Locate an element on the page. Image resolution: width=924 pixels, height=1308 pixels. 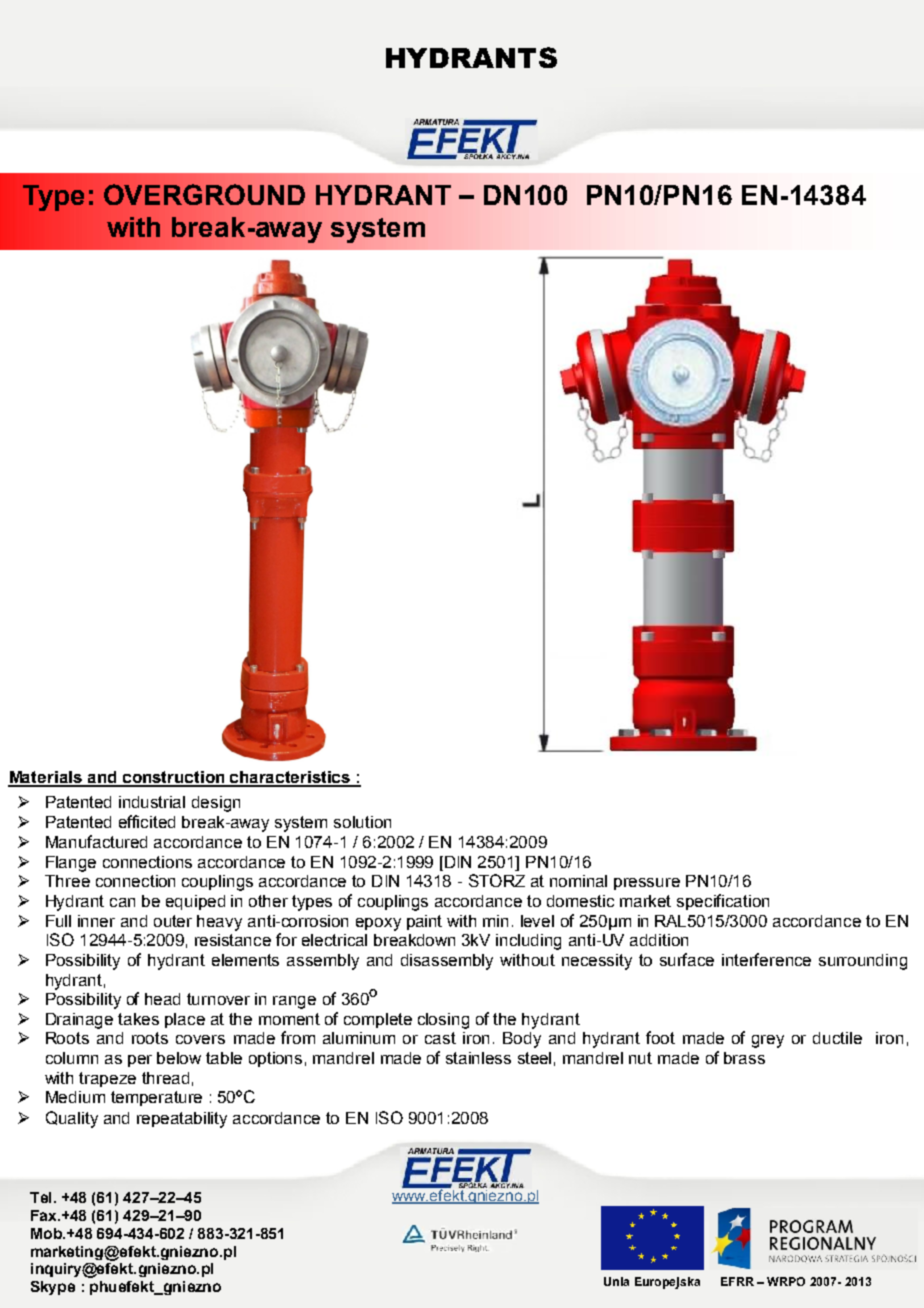
including is located at coordinates (528, 942).
